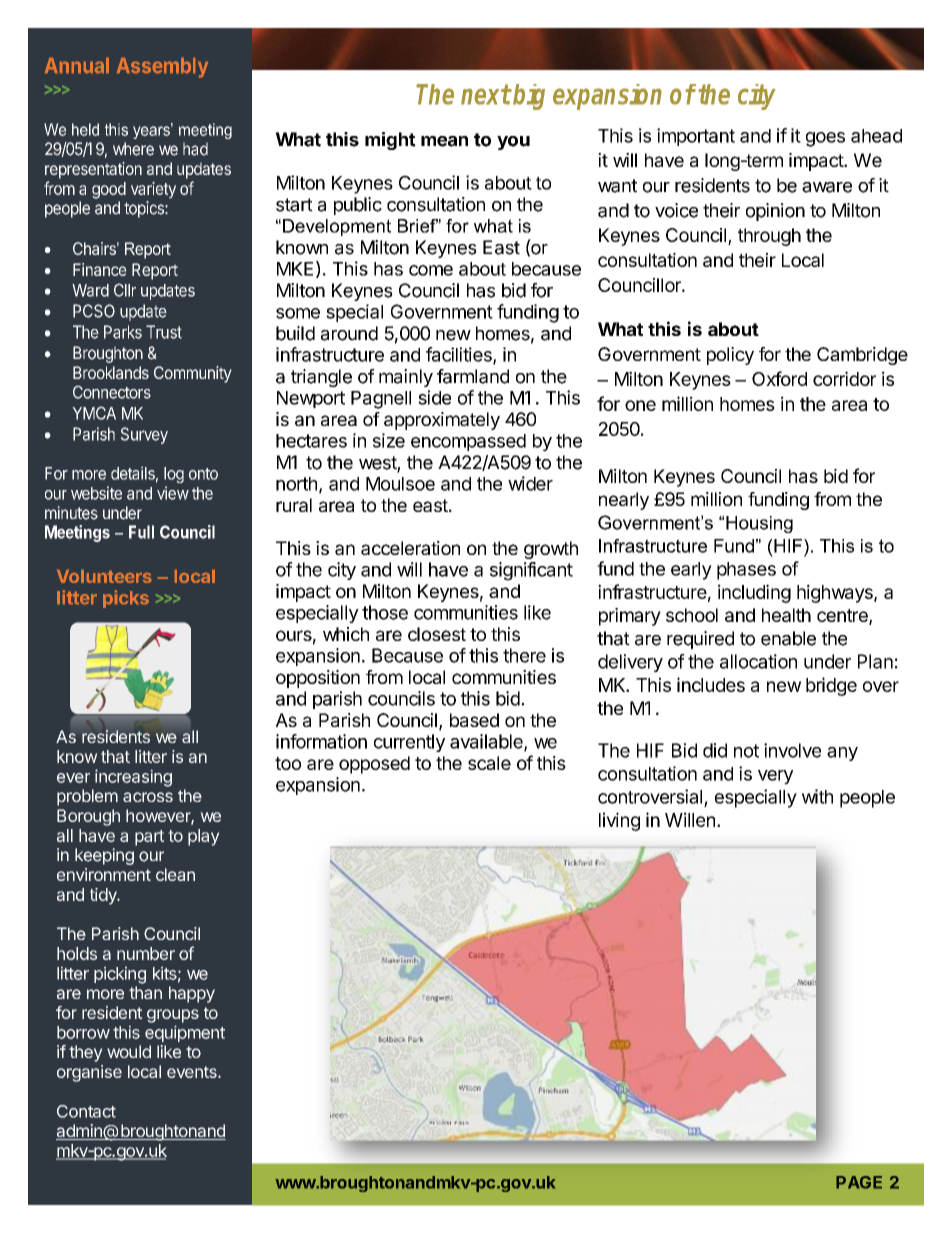 The height and width of the document is (1233, 952). What do you see at coordinates (460, 355) in the document?
I see `facilities` at bounding box center [460, 355].
